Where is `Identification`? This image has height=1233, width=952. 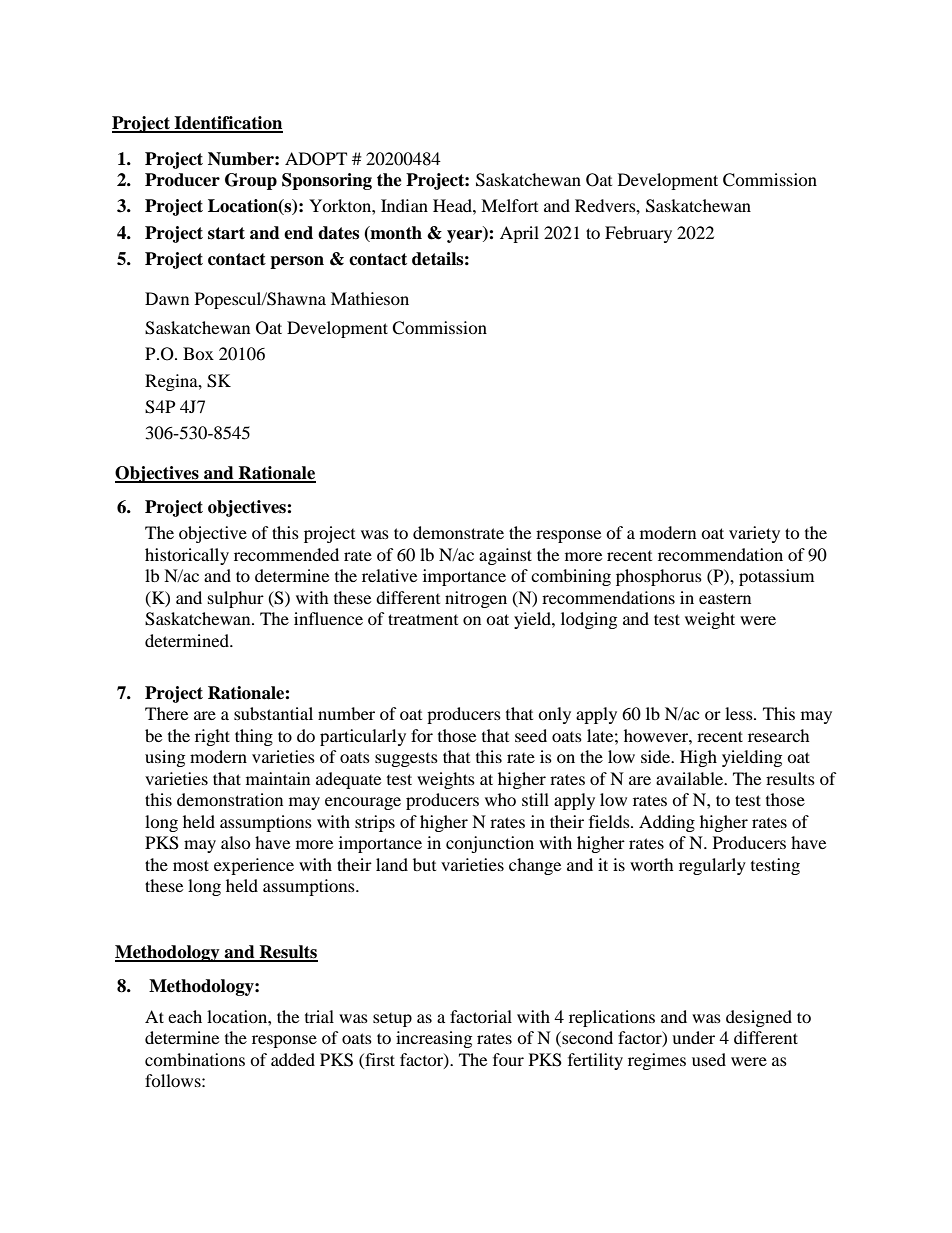 Identification is located at coordinates (227, 124).
